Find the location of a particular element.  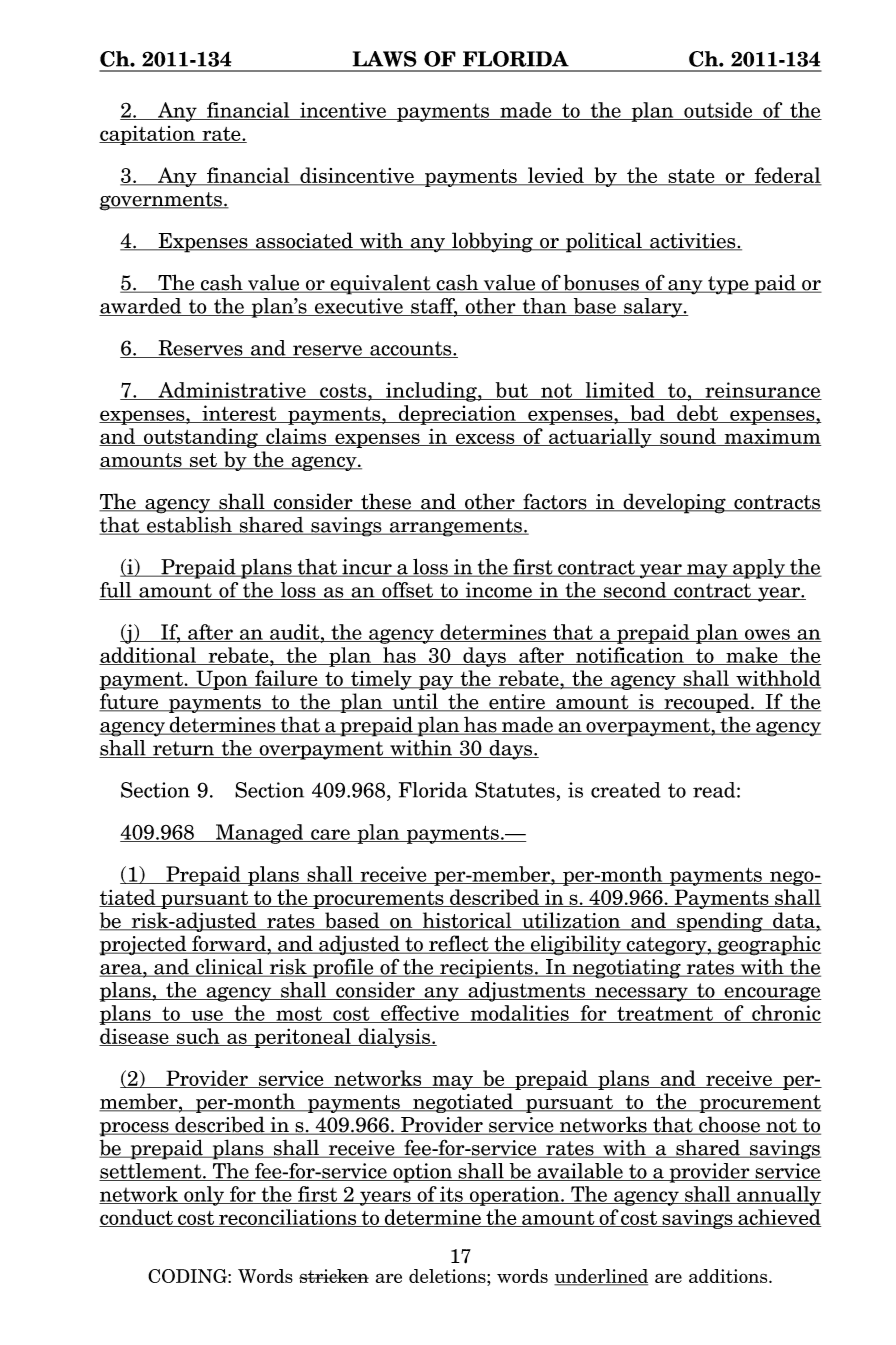

capitation is located at coordinates (148, 135).
